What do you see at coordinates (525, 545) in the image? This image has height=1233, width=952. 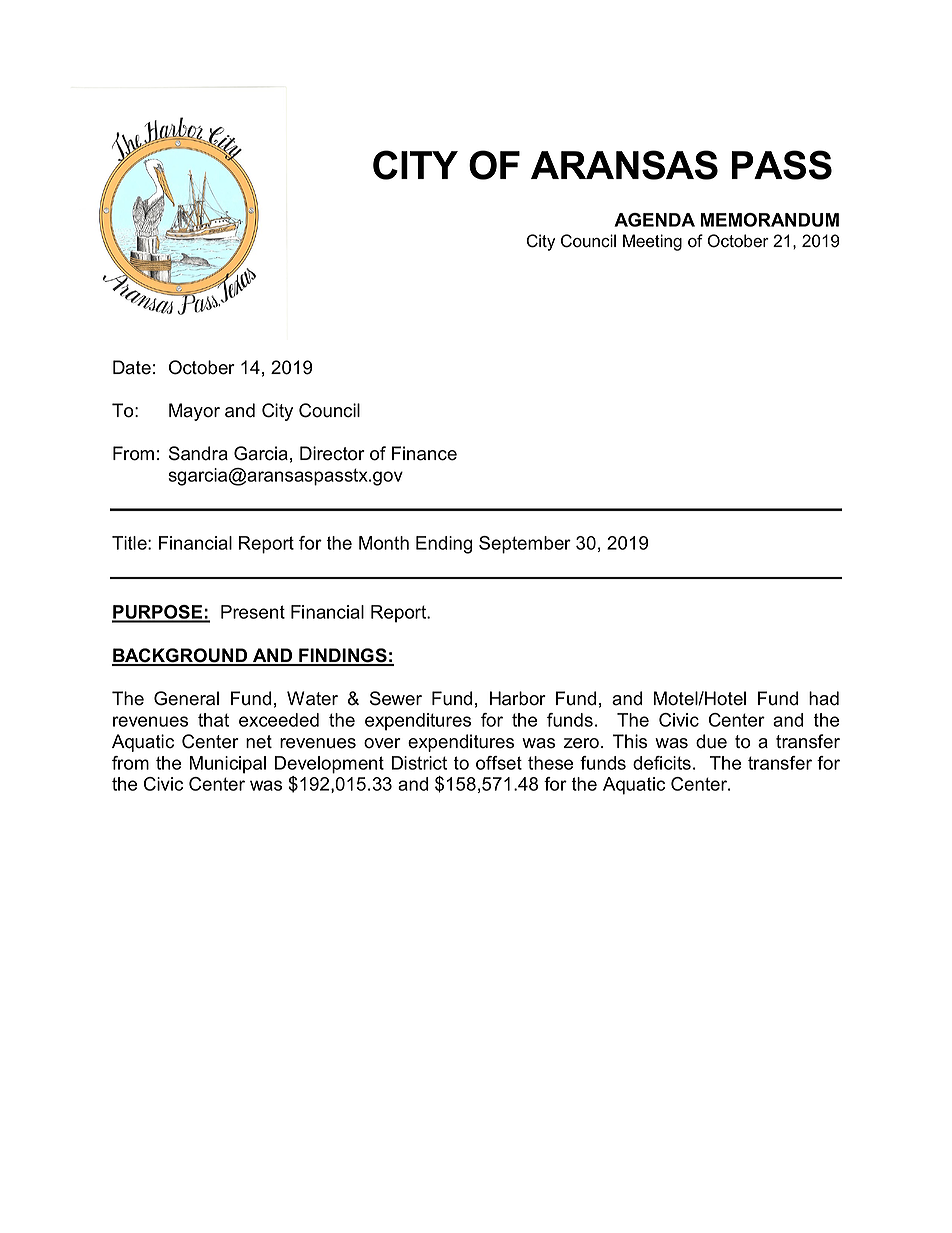 I see `September` at bounding box center [525, 545].
